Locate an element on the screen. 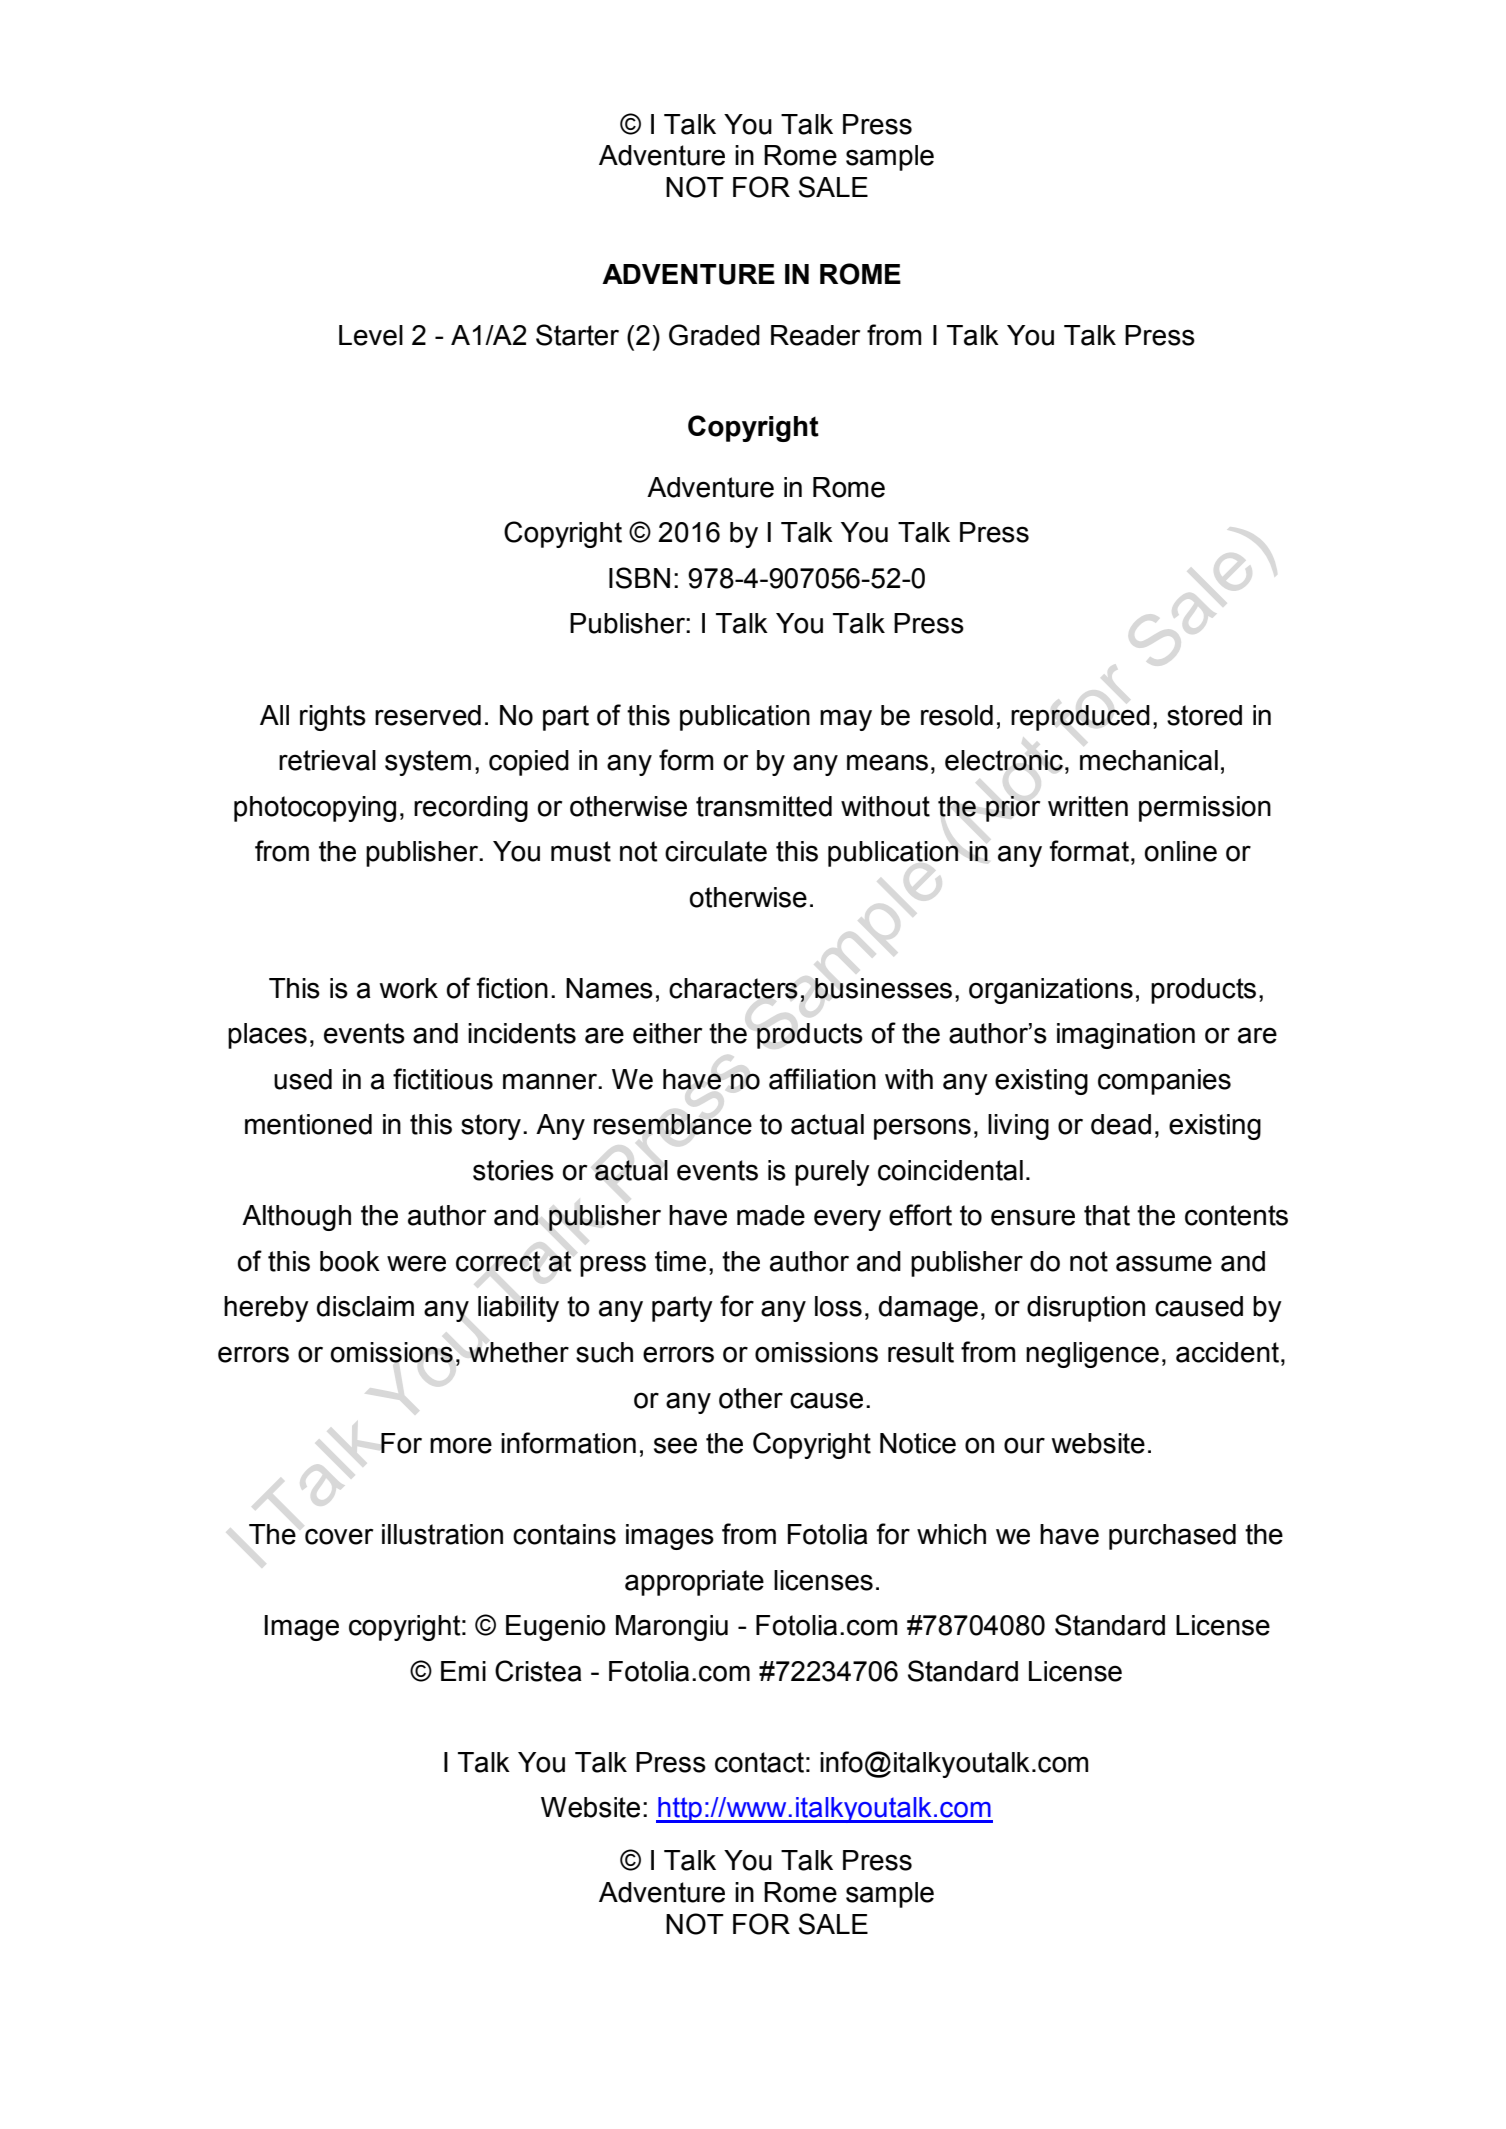 This screenshot has width=1506, height=2129. characters is located at coordinates (733, 988).
